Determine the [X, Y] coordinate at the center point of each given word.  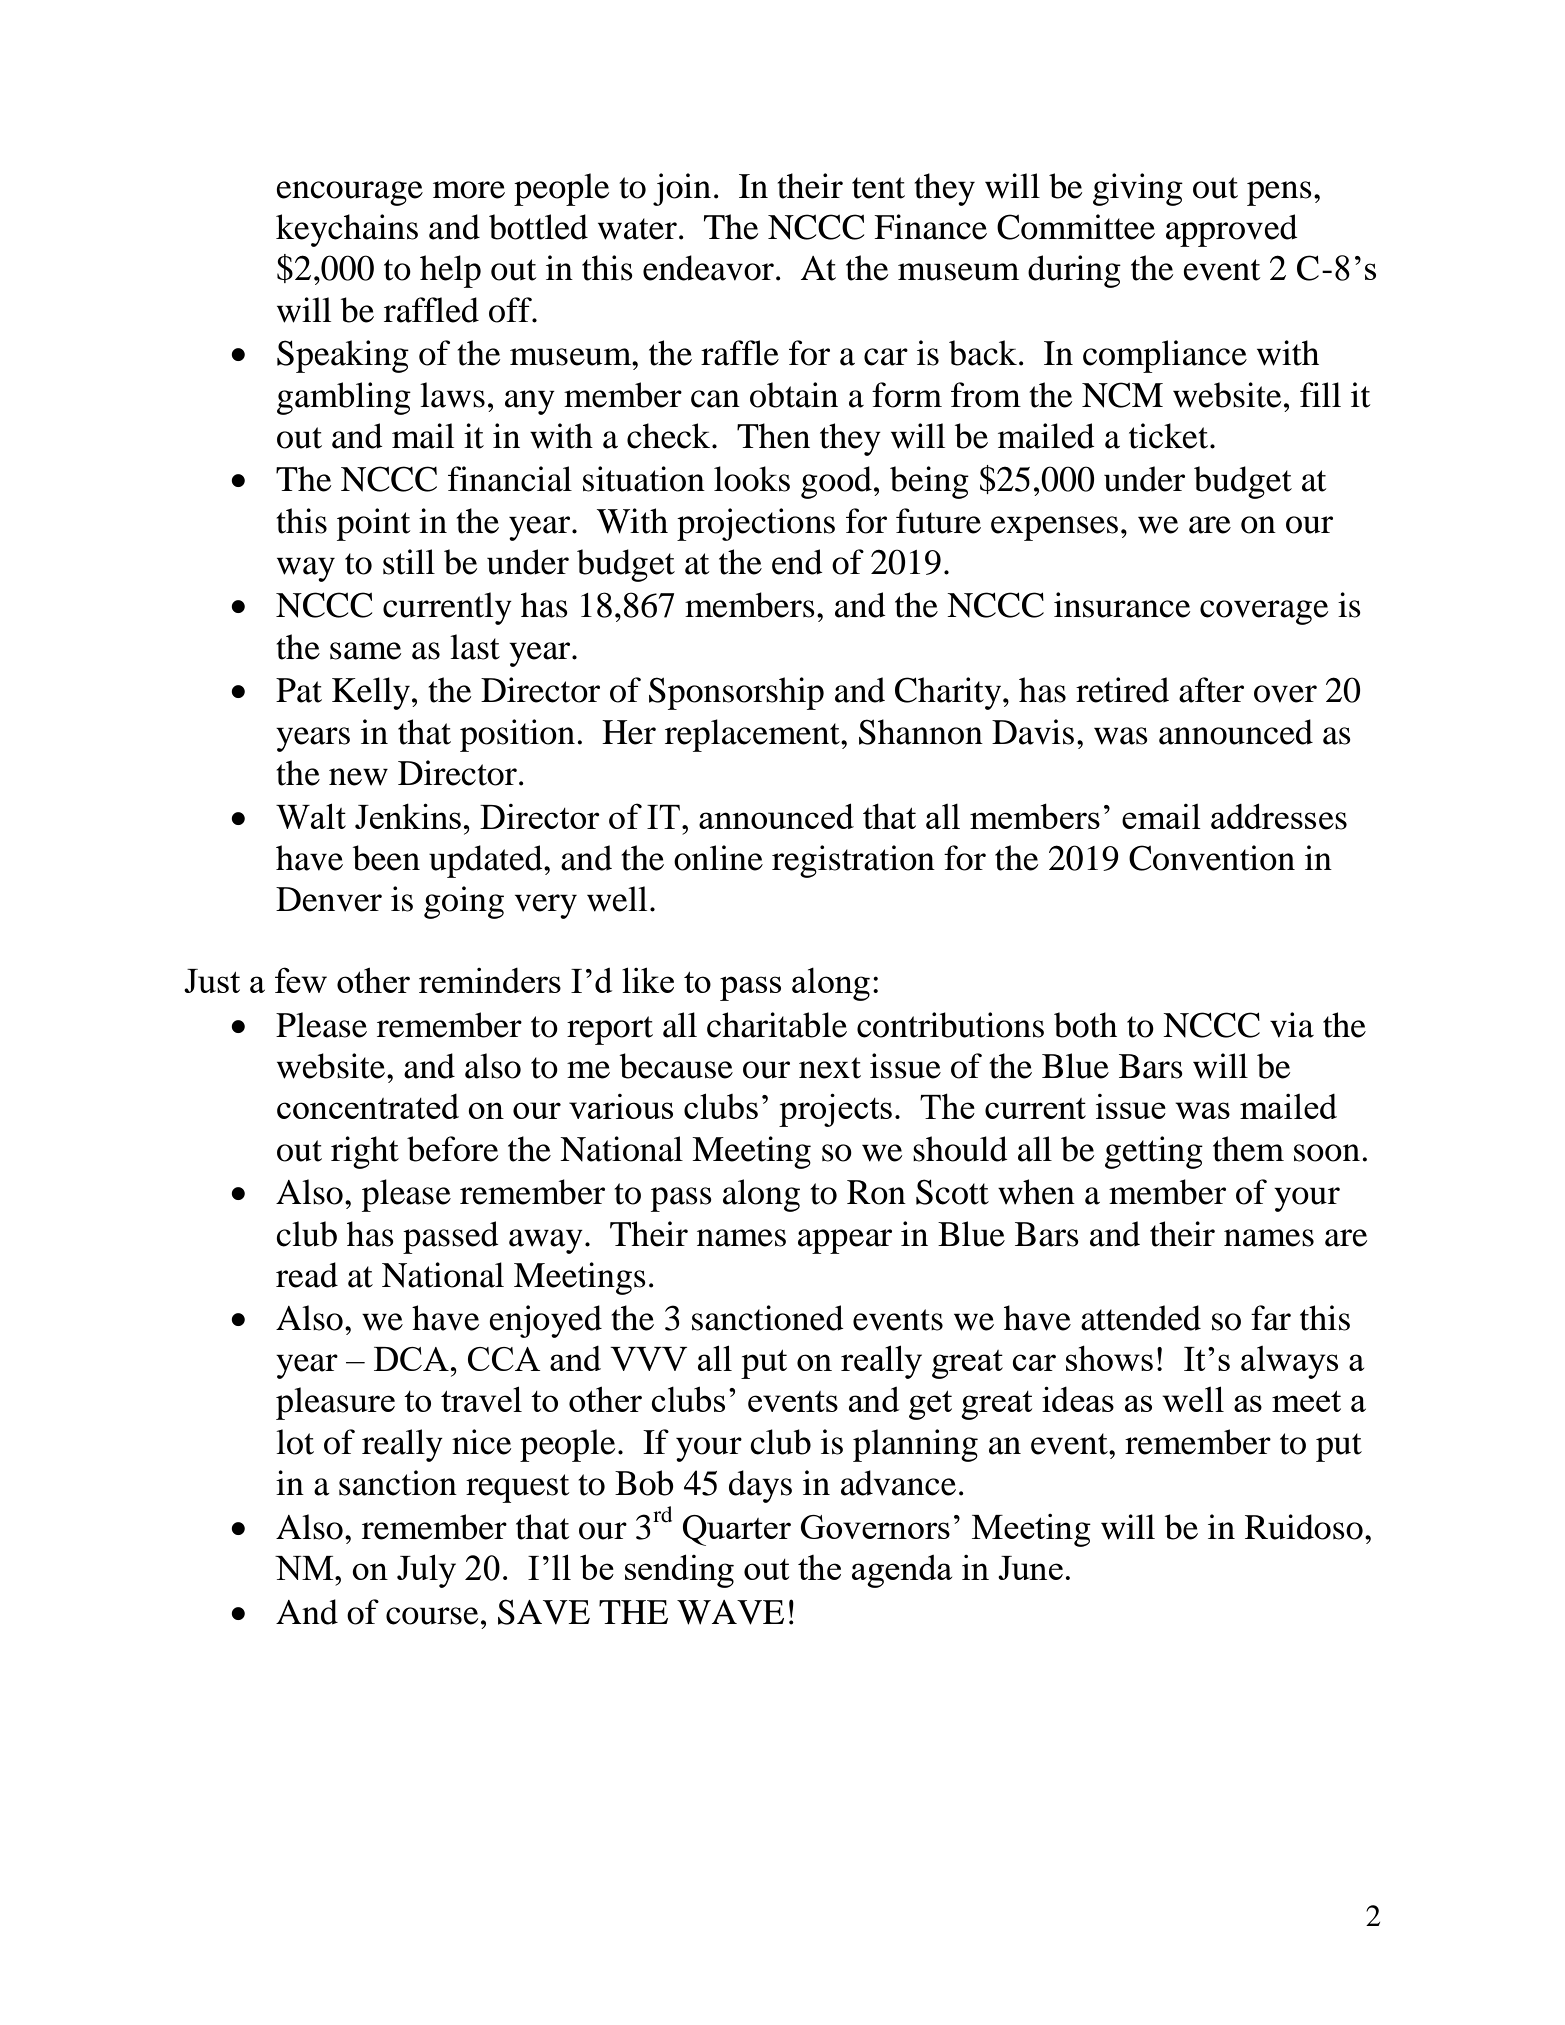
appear [845, 1241]
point [373, 524]
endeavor [708, 268]
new [358, 777]
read [307, 1275]
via [1292, 1025]
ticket [1170, 436]
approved [1232, 230]
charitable [777, 1025]
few [301, 980]
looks [752, 479]
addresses [1279, 816]
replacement [753, 735]
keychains [347, 230]
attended [1141, 1318]
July [426, 1571]
